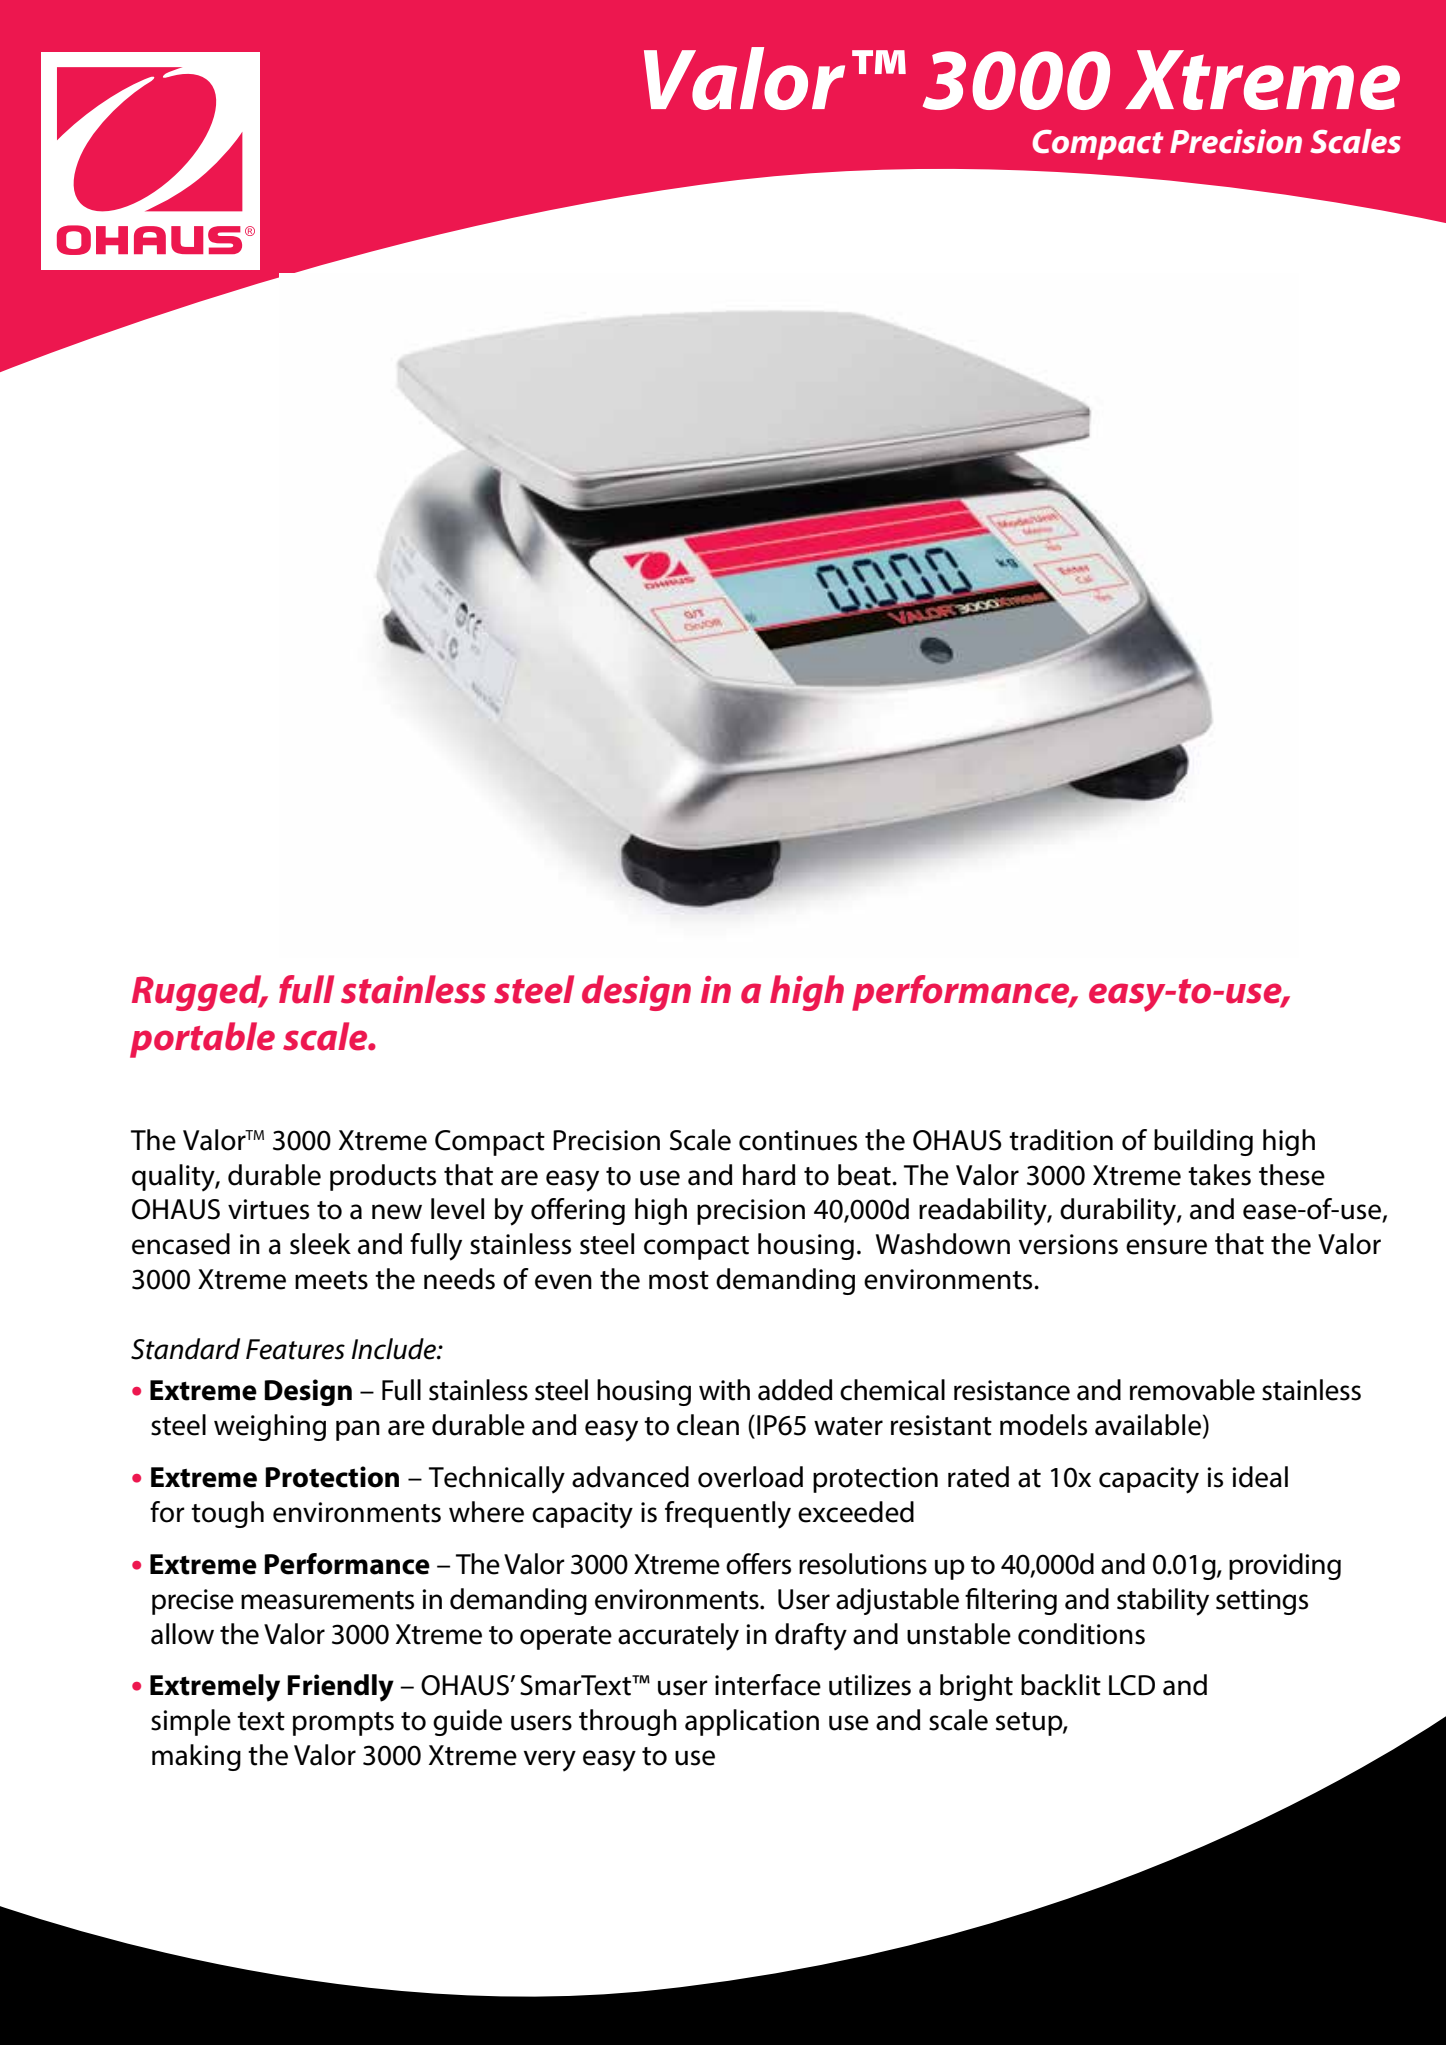  I want to click on continues, so click(798, 1140).
